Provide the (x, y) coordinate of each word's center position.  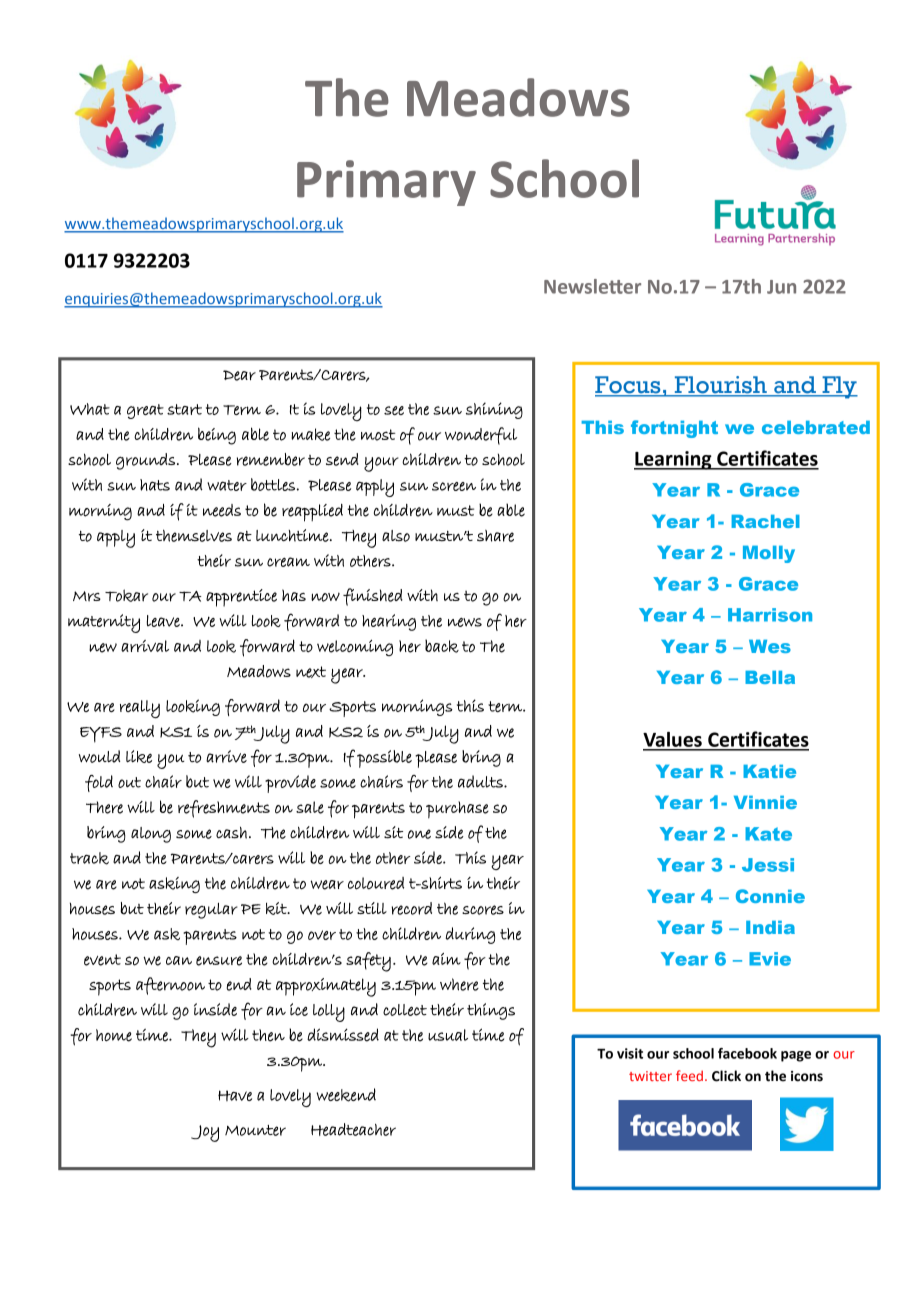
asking (174, 885)
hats (155, 485)
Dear (239, 375)
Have (235, 1095)
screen (454, 486)
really (140, 709)
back (442, 646)
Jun (781, 287)
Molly (769, 554)
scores (483, 910)
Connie (770, 896)
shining (494, 410)
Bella (770, 677)
